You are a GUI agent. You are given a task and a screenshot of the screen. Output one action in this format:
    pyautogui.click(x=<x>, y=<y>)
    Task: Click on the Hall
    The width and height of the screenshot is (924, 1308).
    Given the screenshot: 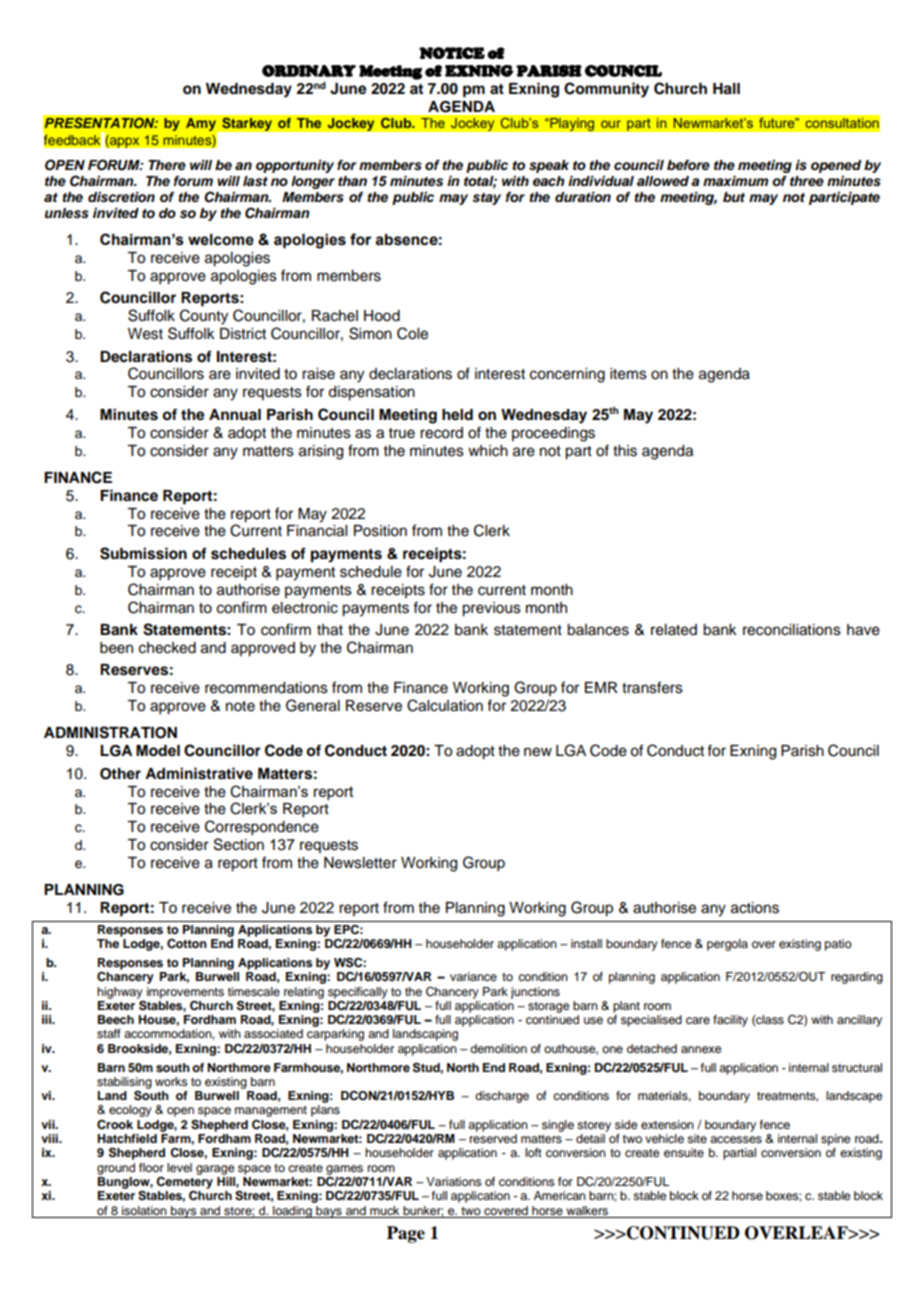 What is the action you would take?
    pyautogui.click(x=726, y=89)
